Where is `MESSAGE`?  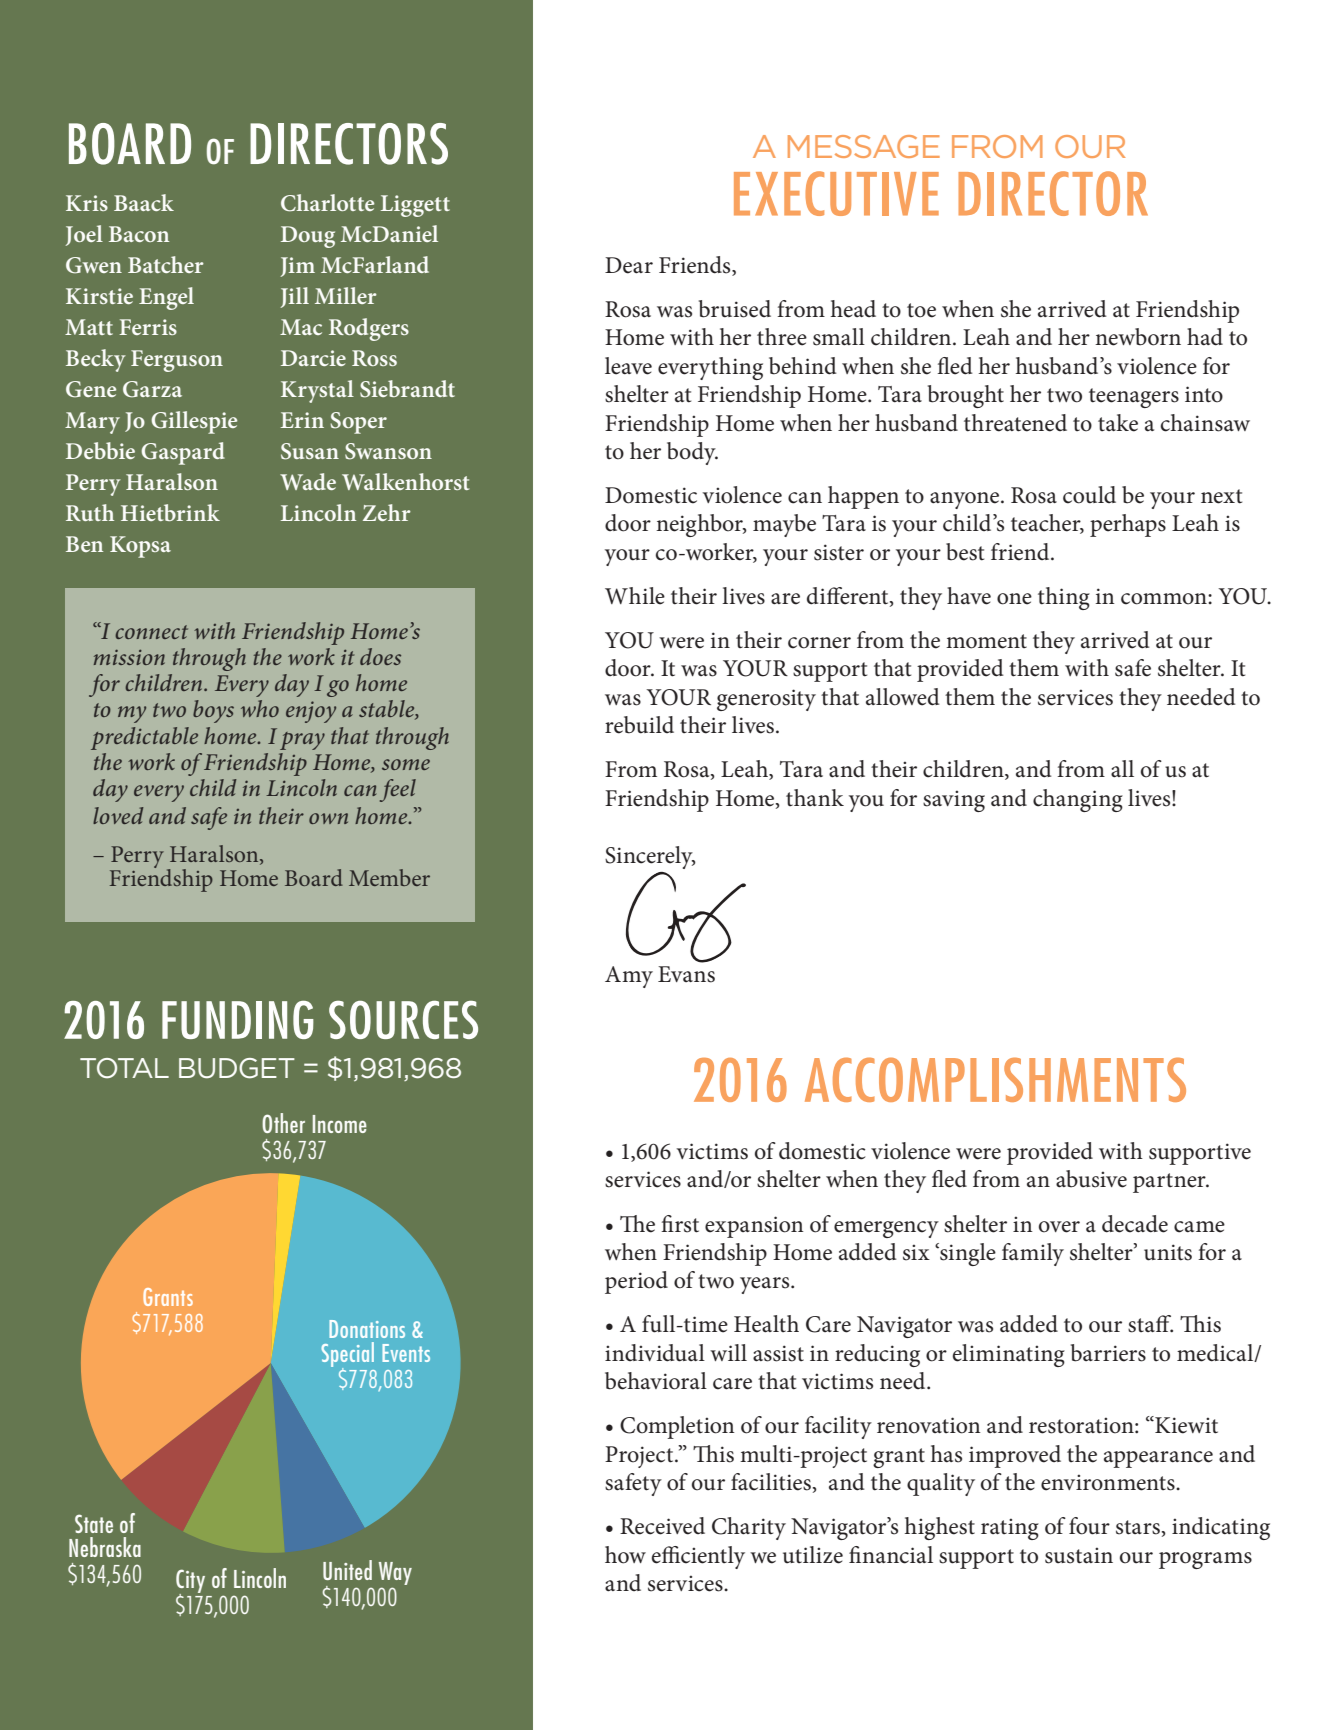 MESSAGE is located at coordinates (864, 146).
